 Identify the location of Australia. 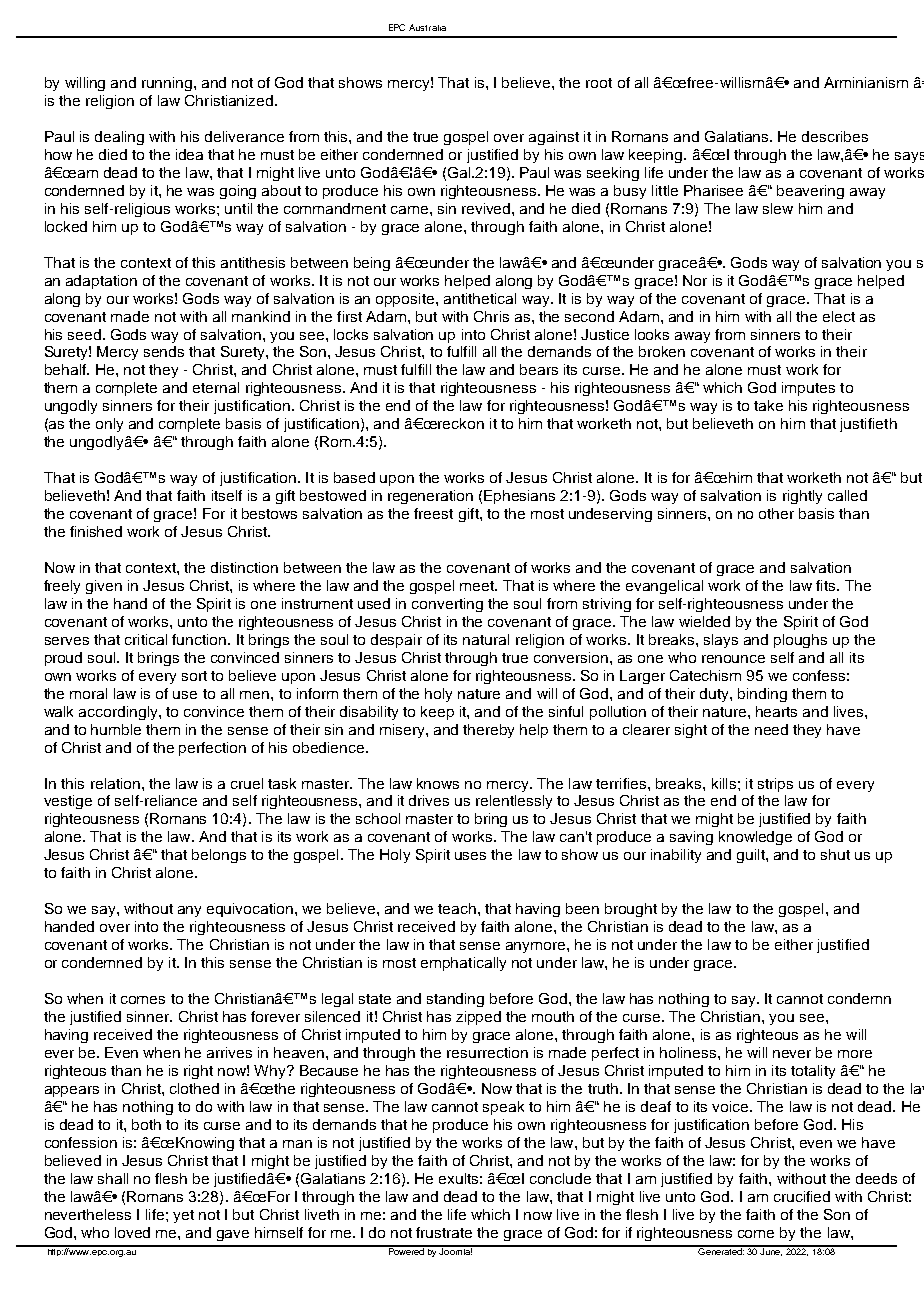
(427, 27).
